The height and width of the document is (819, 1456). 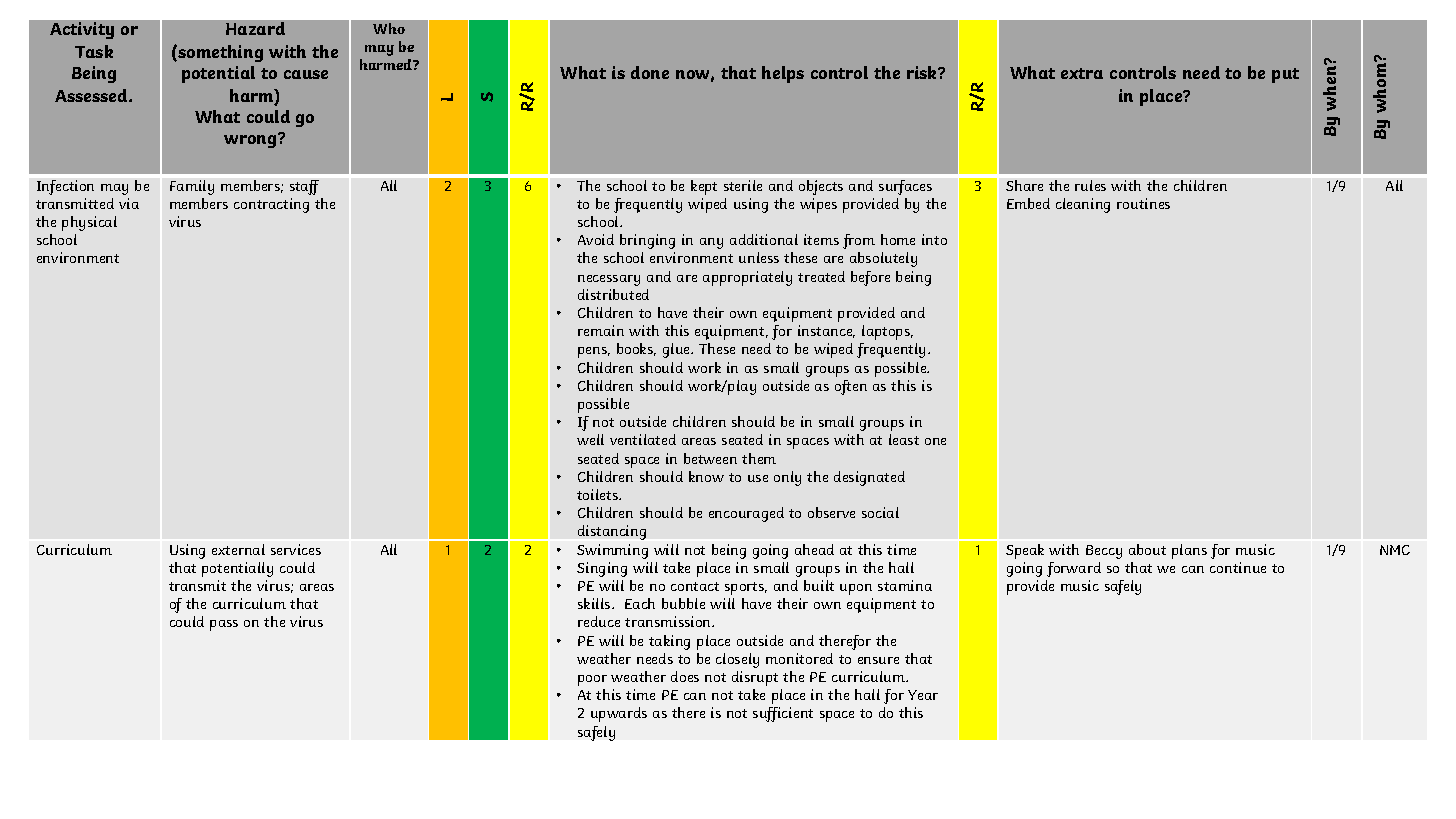 What do you see at coordinates (755, 678) in the document?
I see `disrupt` at bounding box center [755, 678].
